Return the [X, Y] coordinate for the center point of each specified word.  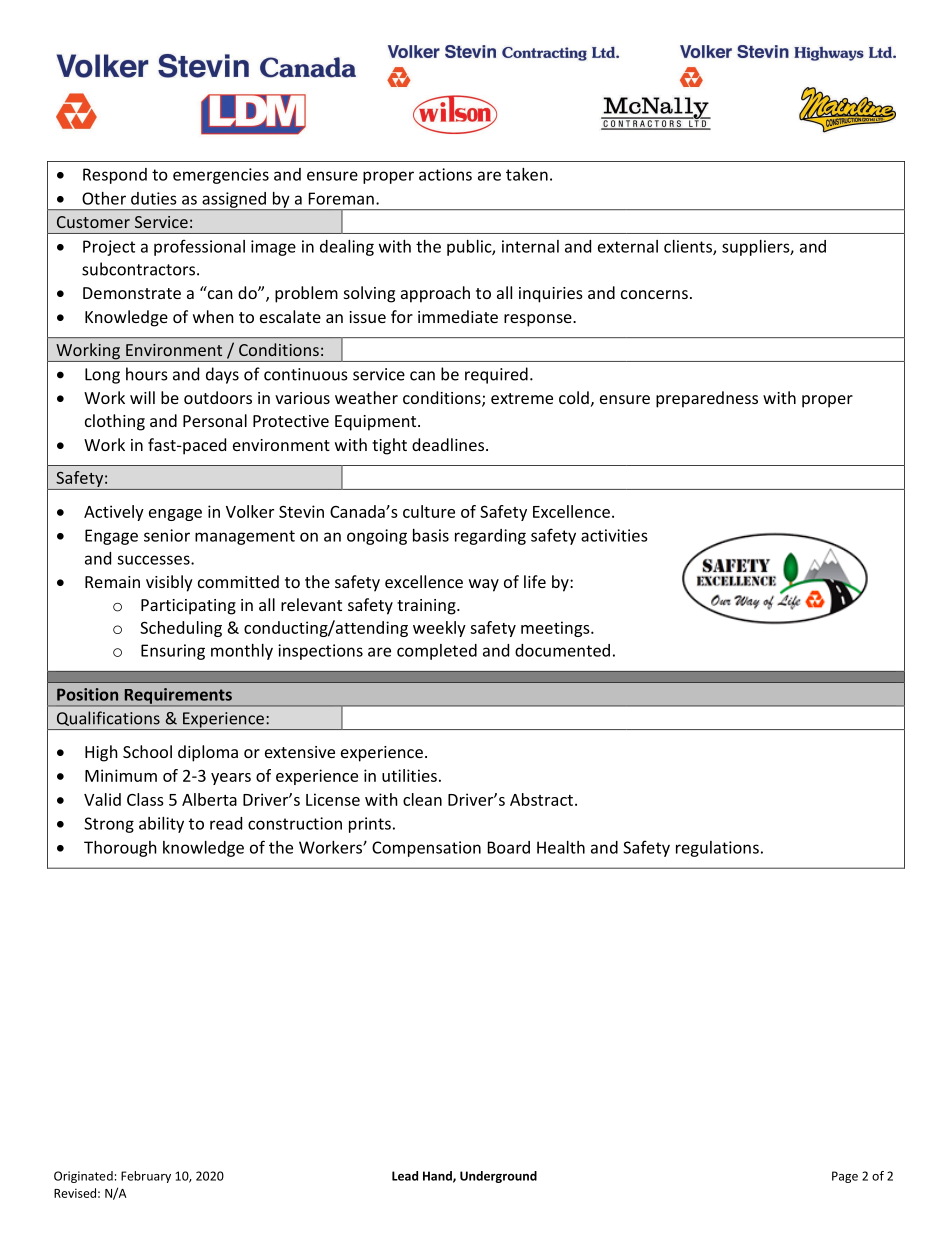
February [146, 1177]
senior [167, 535]
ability [161, 825]
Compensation [426, 849]
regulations [717, 849]
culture [429, 511]
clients [689, 247]
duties [154, 198]
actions [445, 174]
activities [614, 535]
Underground [498, 1177]
